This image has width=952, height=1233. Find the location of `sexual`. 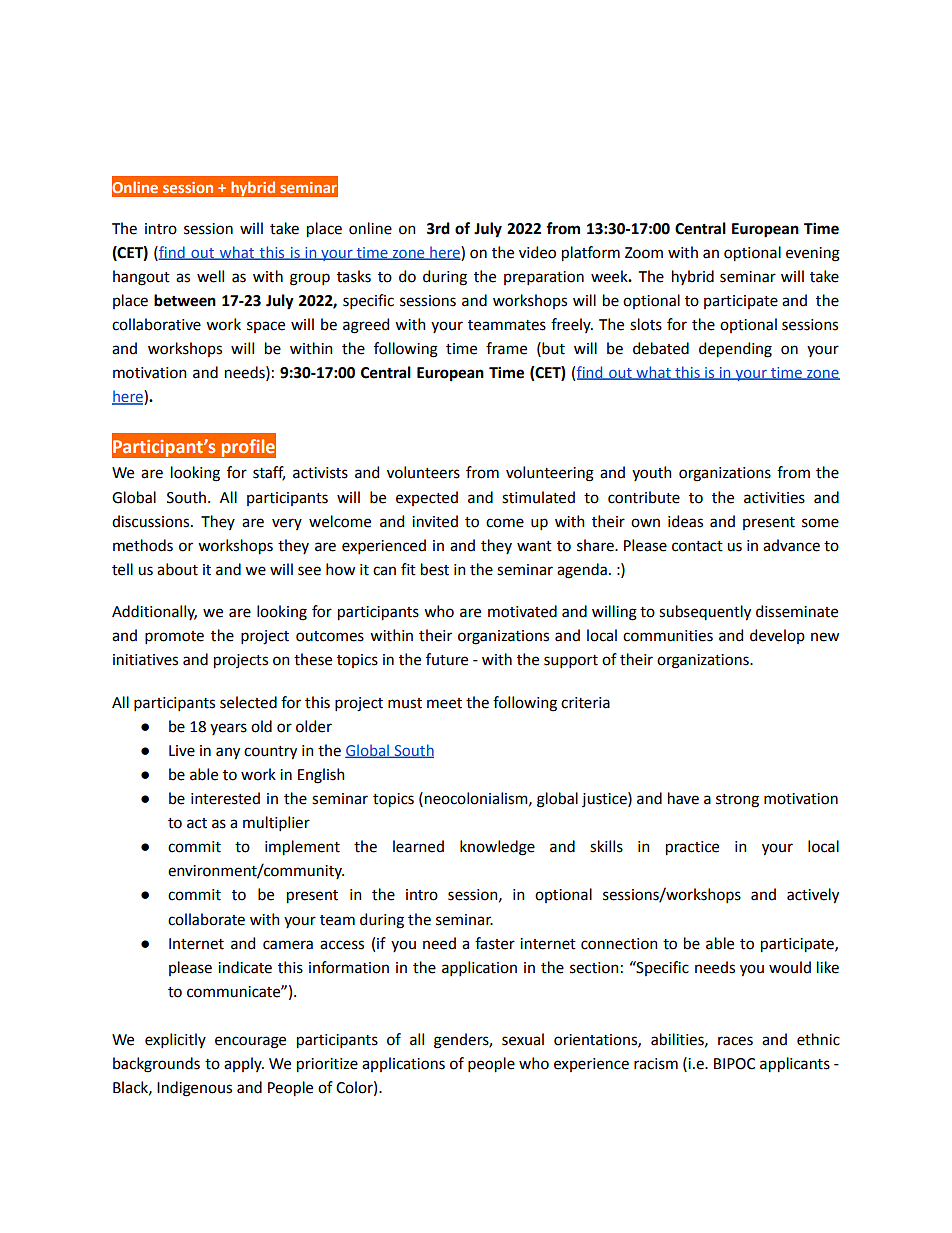

sexual is located at coordinates (523, 1039).
